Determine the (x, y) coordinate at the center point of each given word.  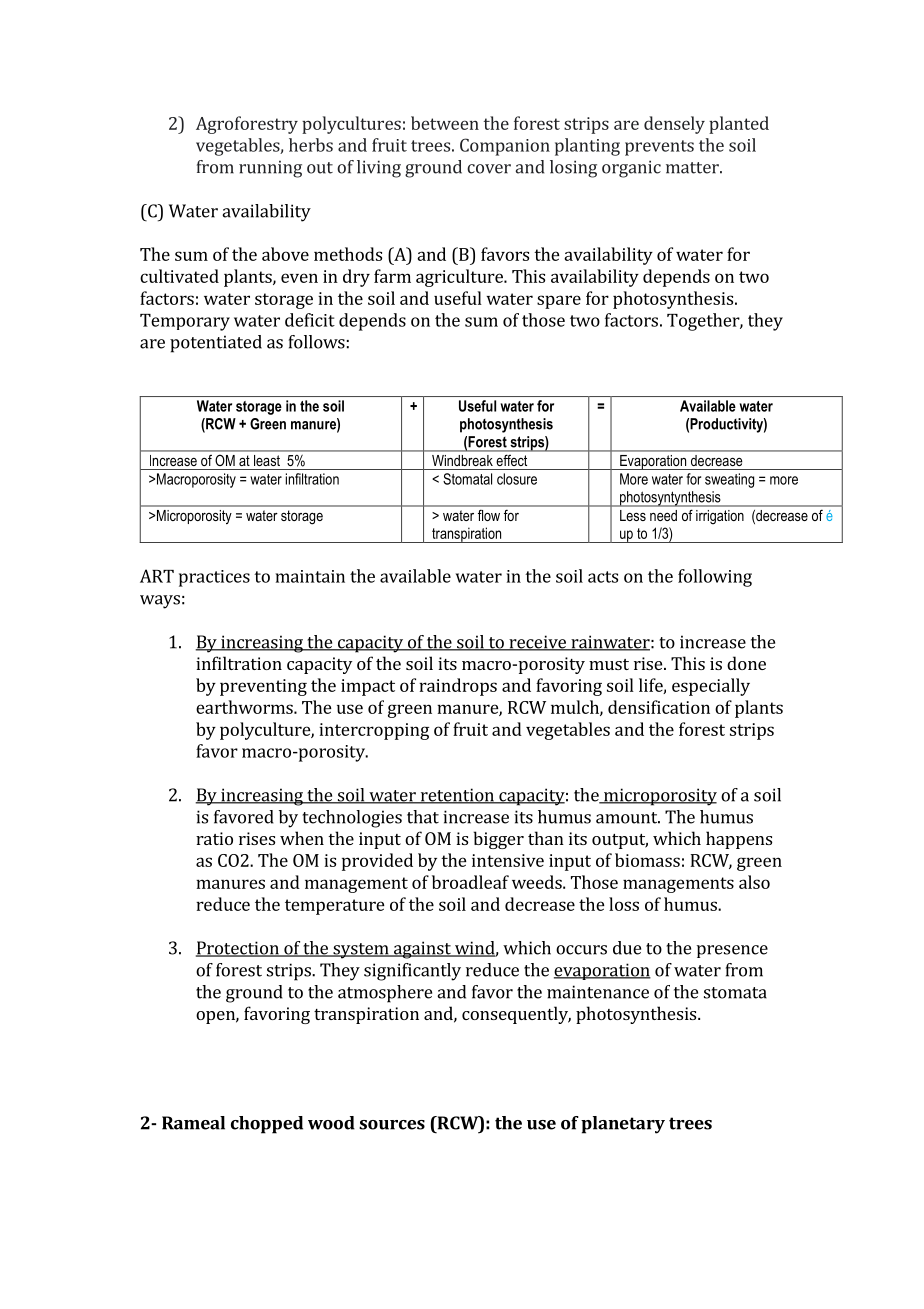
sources (392, 1125)
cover (489, 169)
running (270, 169)
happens (739, 840)
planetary (623, 1125)
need (663, 515)
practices (214, 578)
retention (457, 796)
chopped (267, 1125)
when (302, 838)
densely (674, 125)
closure (517, 479)
